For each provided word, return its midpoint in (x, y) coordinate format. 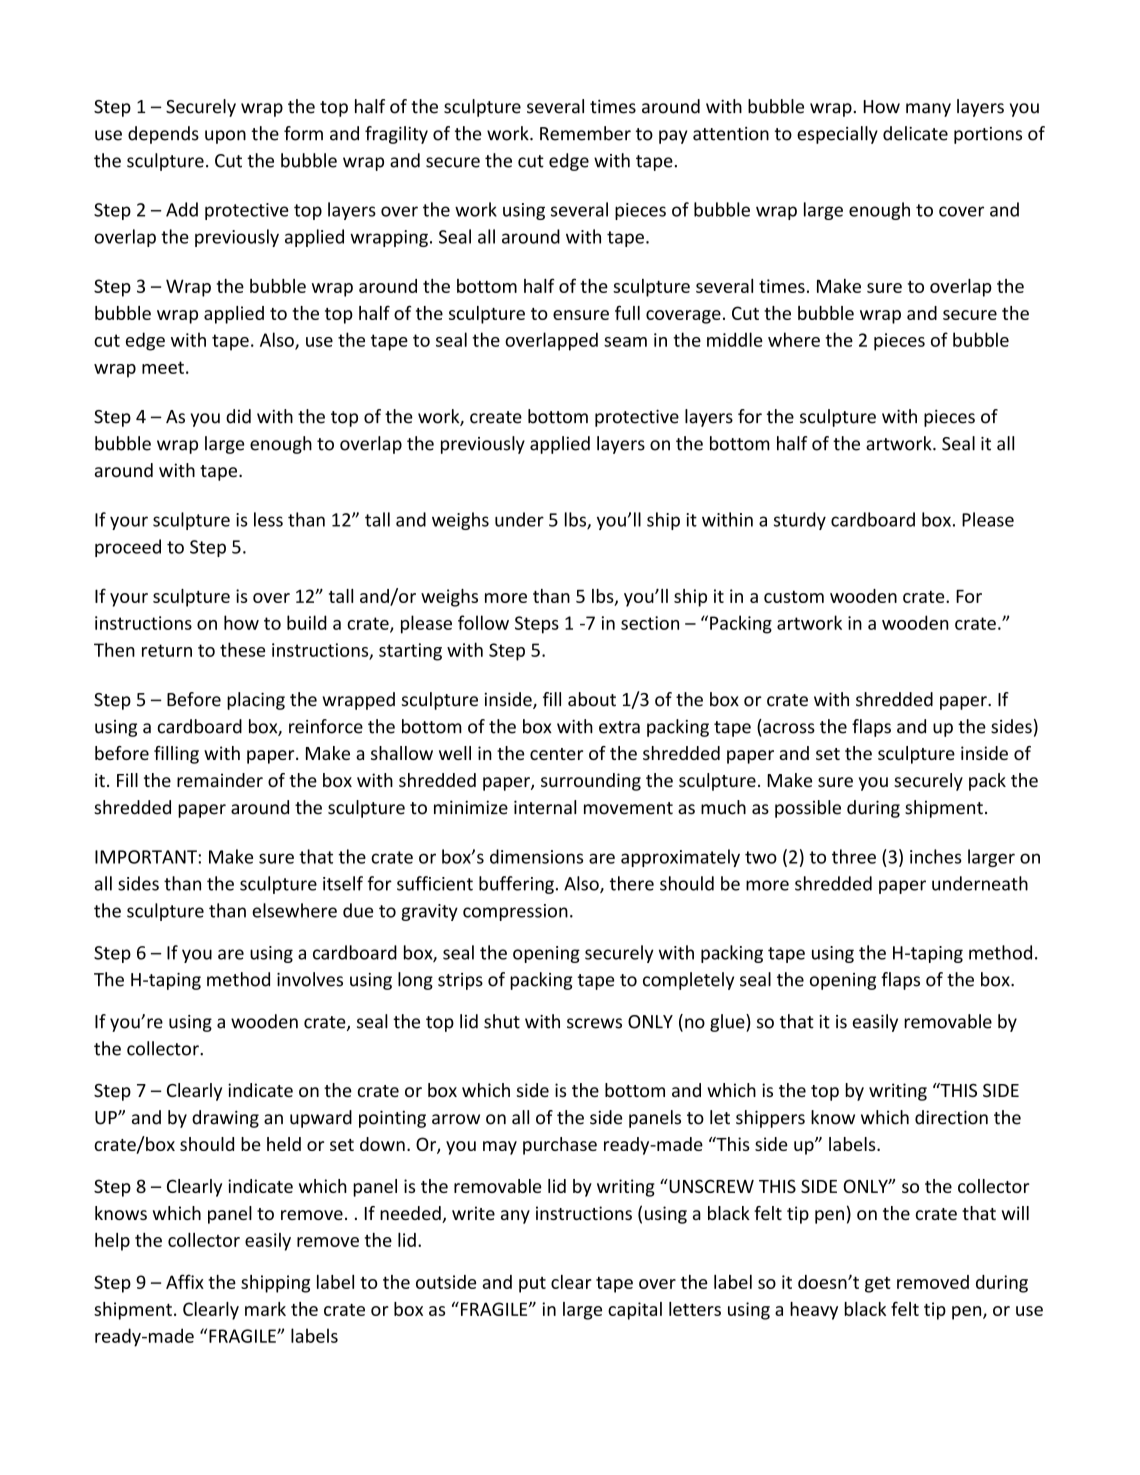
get (877, 1284)
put (532, 1285)
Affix (185, 1281)
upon (225, 137)
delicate (915, 133)
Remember (585, 133)
